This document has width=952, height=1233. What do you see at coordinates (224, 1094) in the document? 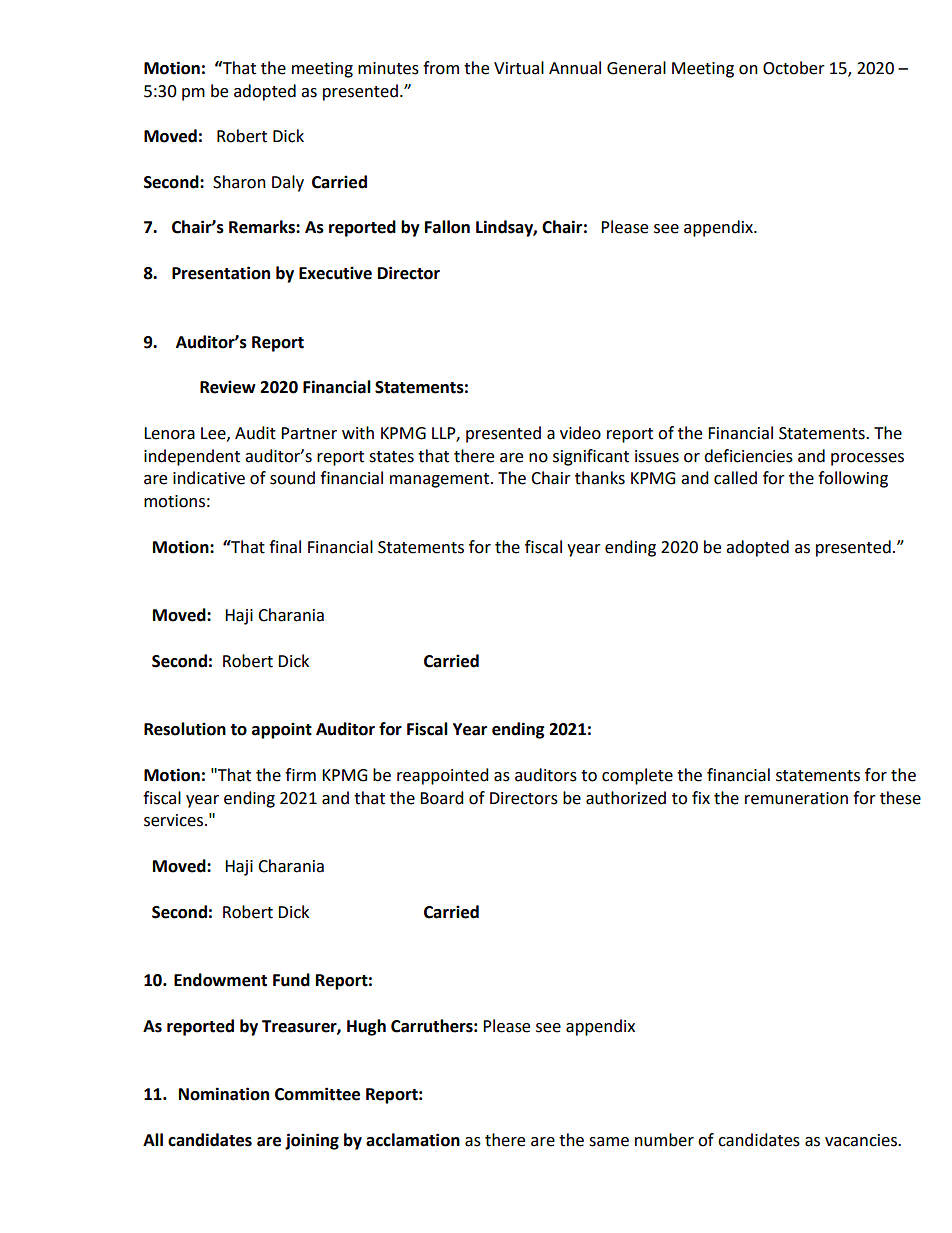
I see `Nomination` at bounding box center [224, 1094].
